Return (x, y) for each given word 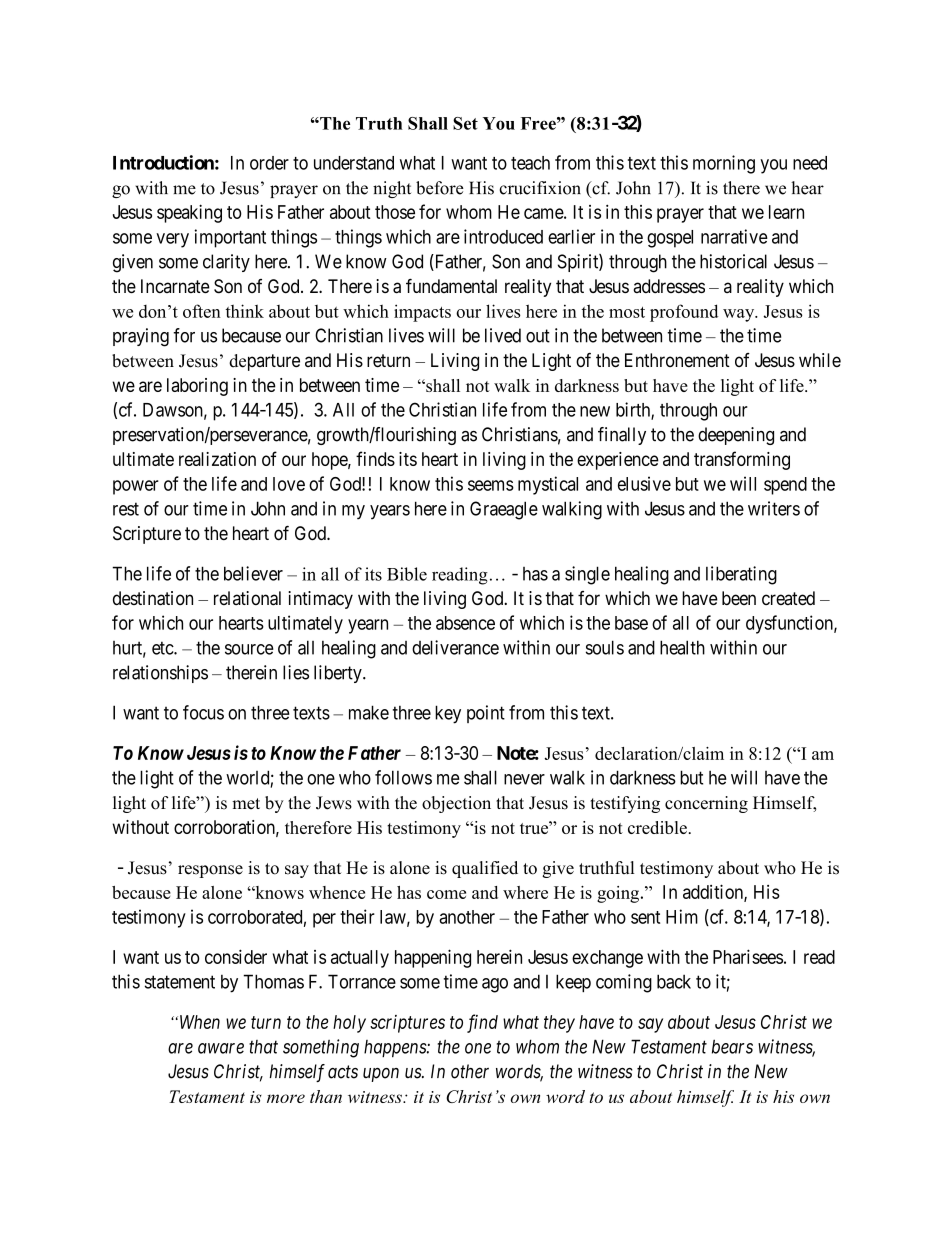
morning (724, 164)
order (269, 163)
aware (221, 1048)
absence (465, 623)
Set (465, 123)
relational (247, 598)
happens (396, 1048)
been (739, 598)
